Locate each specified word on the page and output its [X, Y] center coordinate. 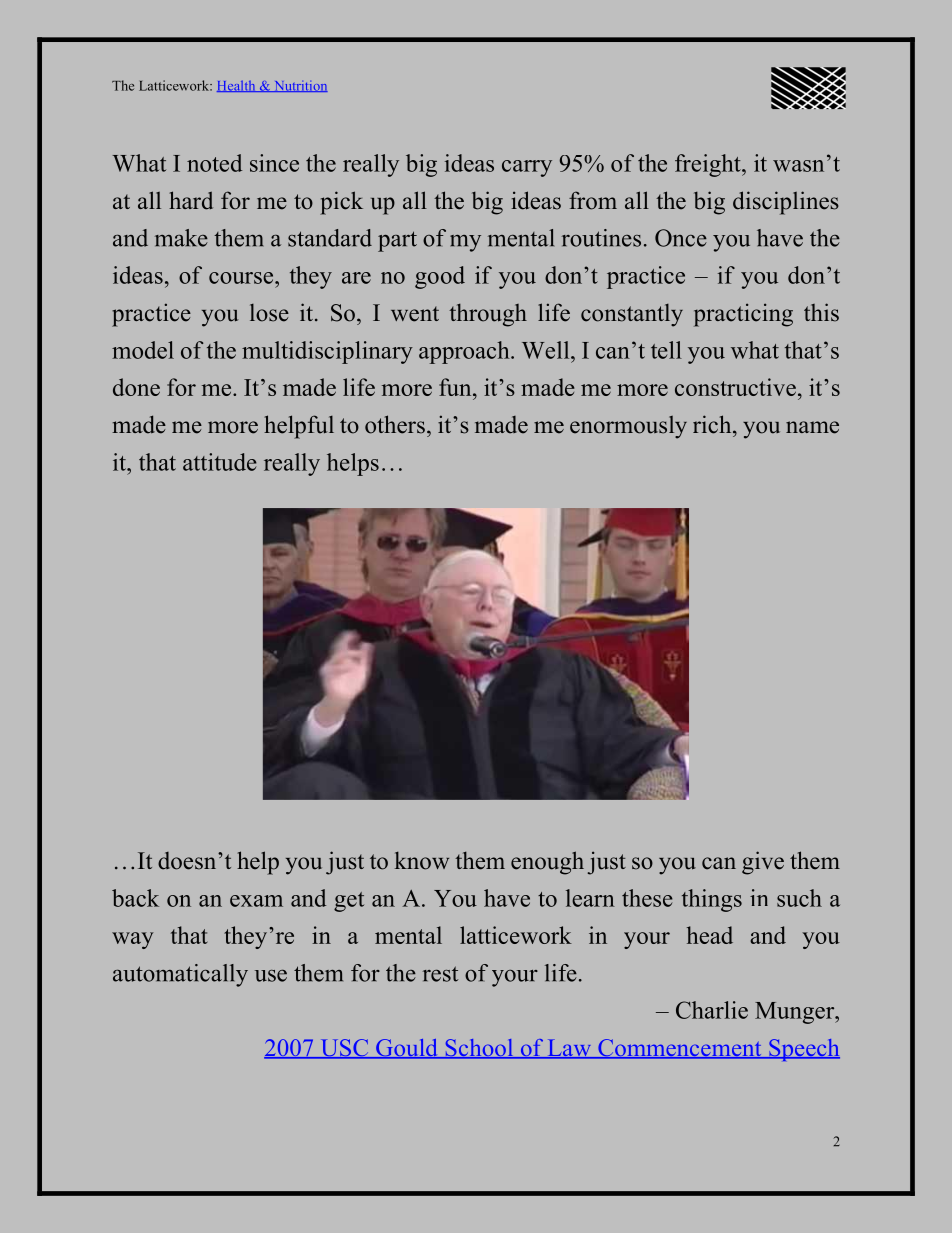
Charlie [712, 1010]
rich [713, 424]
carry [527, 168]
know [422, 860]
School [479, 1049]
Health [237, 86]
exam [256, 901]
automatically [180, 975]
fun [456, 387]
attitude [220, 462]
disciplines [786, 203]
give [763, 863]
